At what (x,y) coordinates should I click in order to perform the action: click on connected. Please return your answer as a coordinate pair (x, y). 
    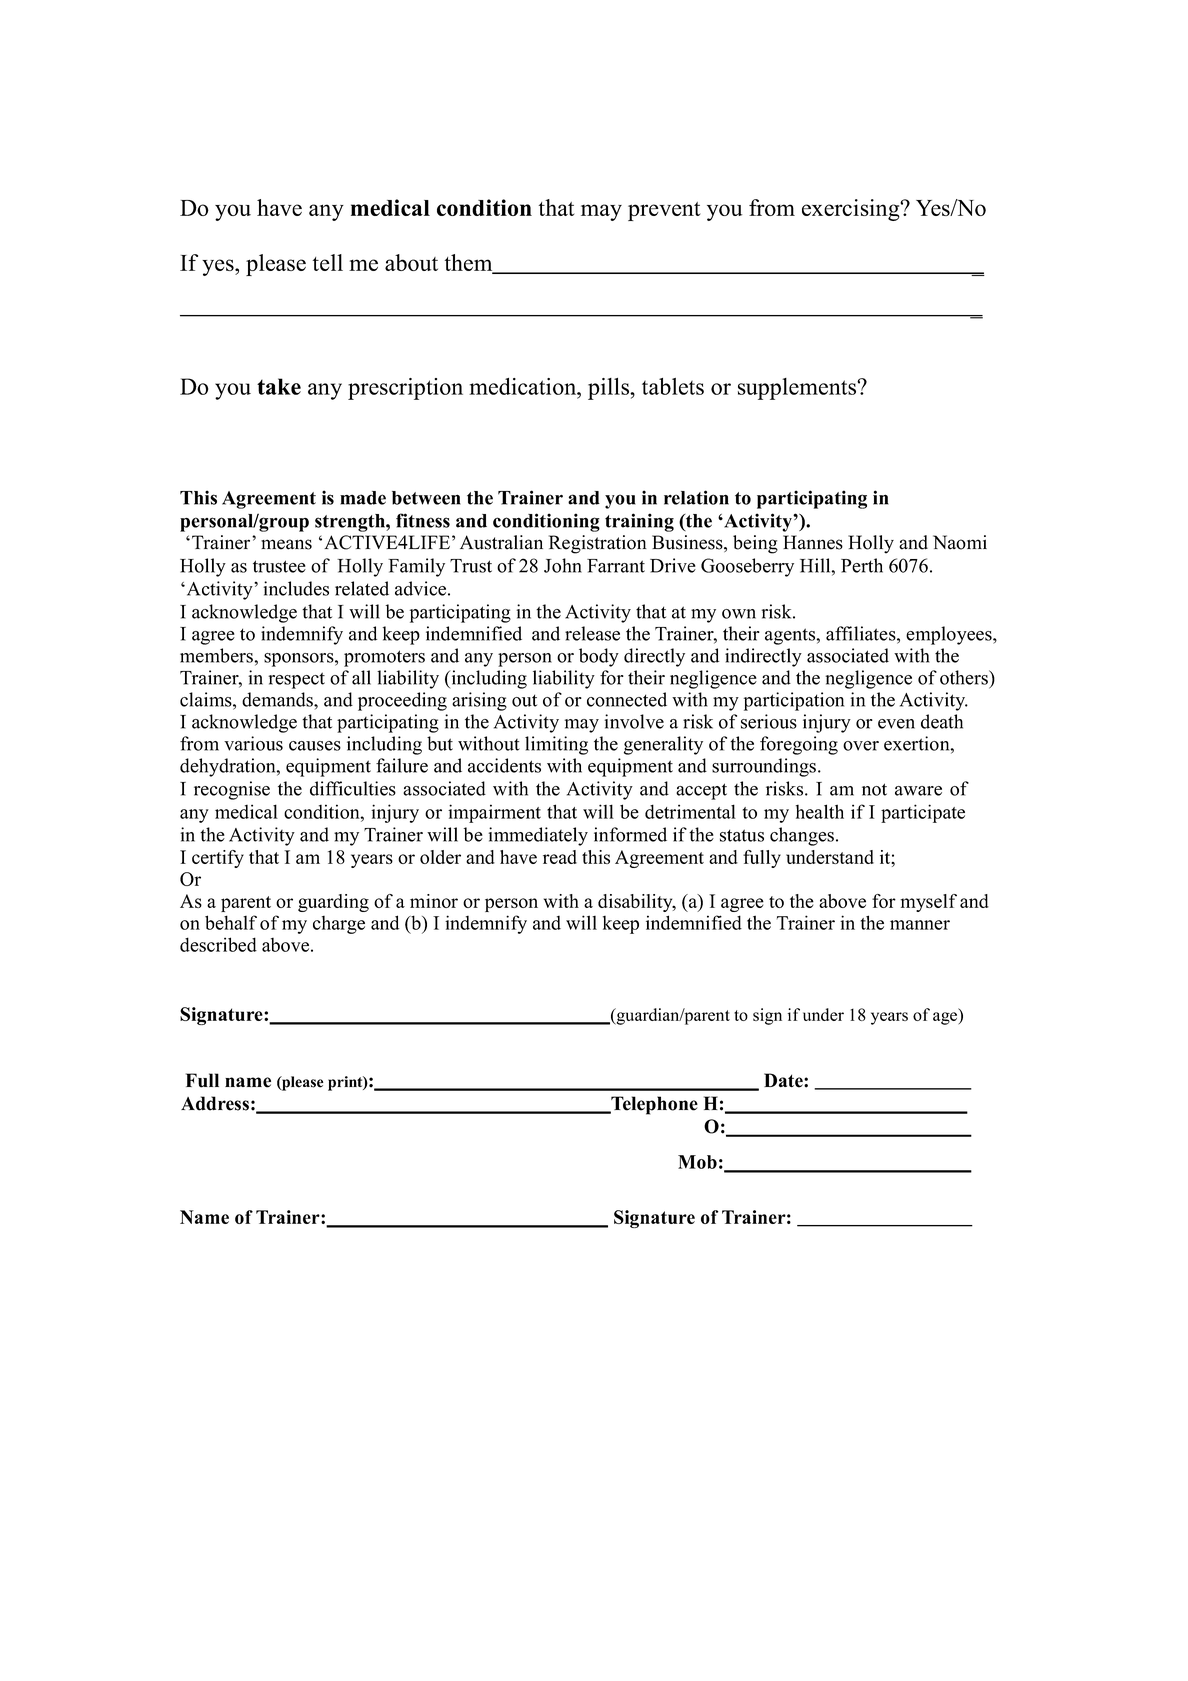
    Looking at the image, I should click on (627, 699).
